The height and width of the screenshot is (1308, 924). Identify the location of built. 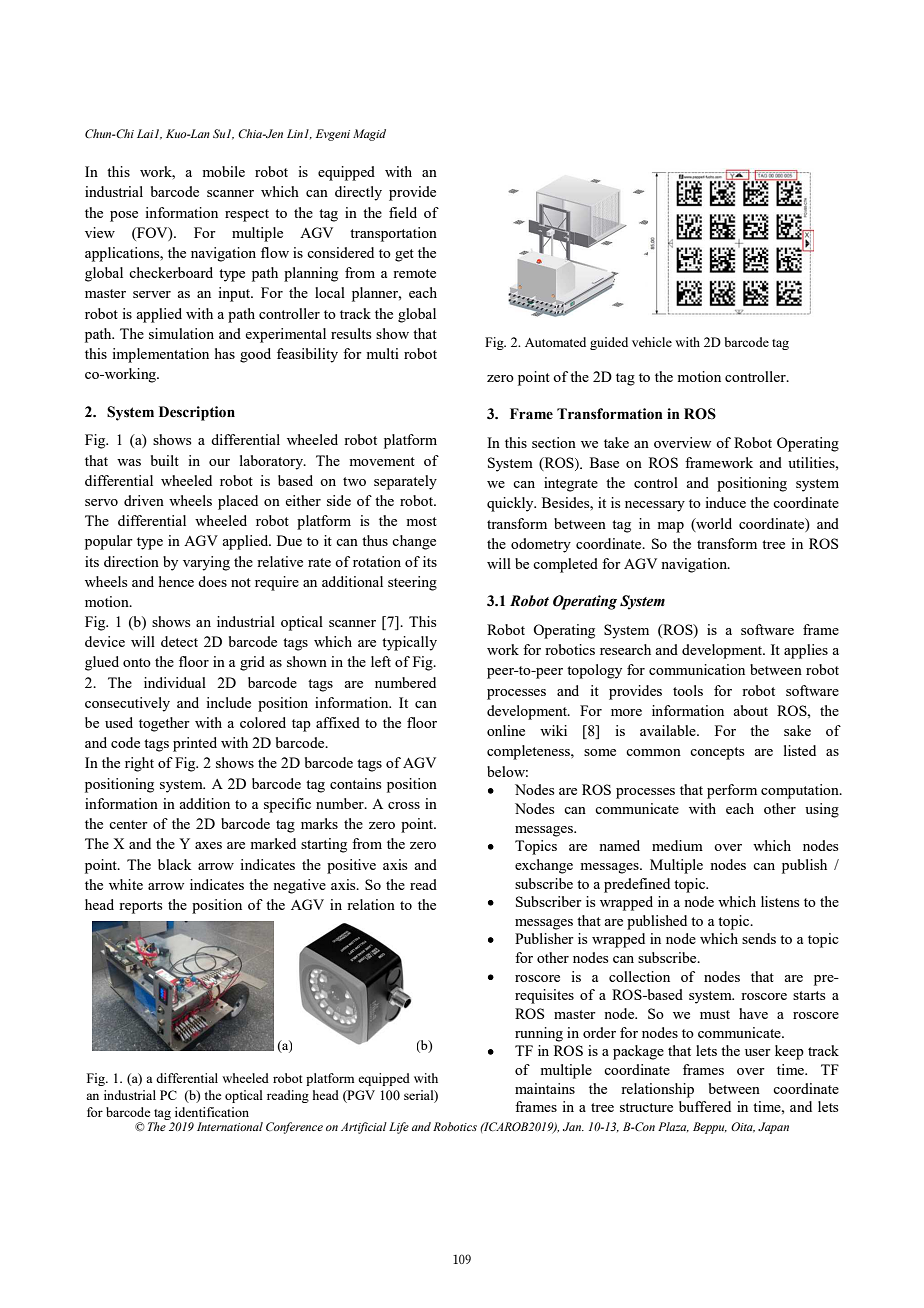
(165, 460).
